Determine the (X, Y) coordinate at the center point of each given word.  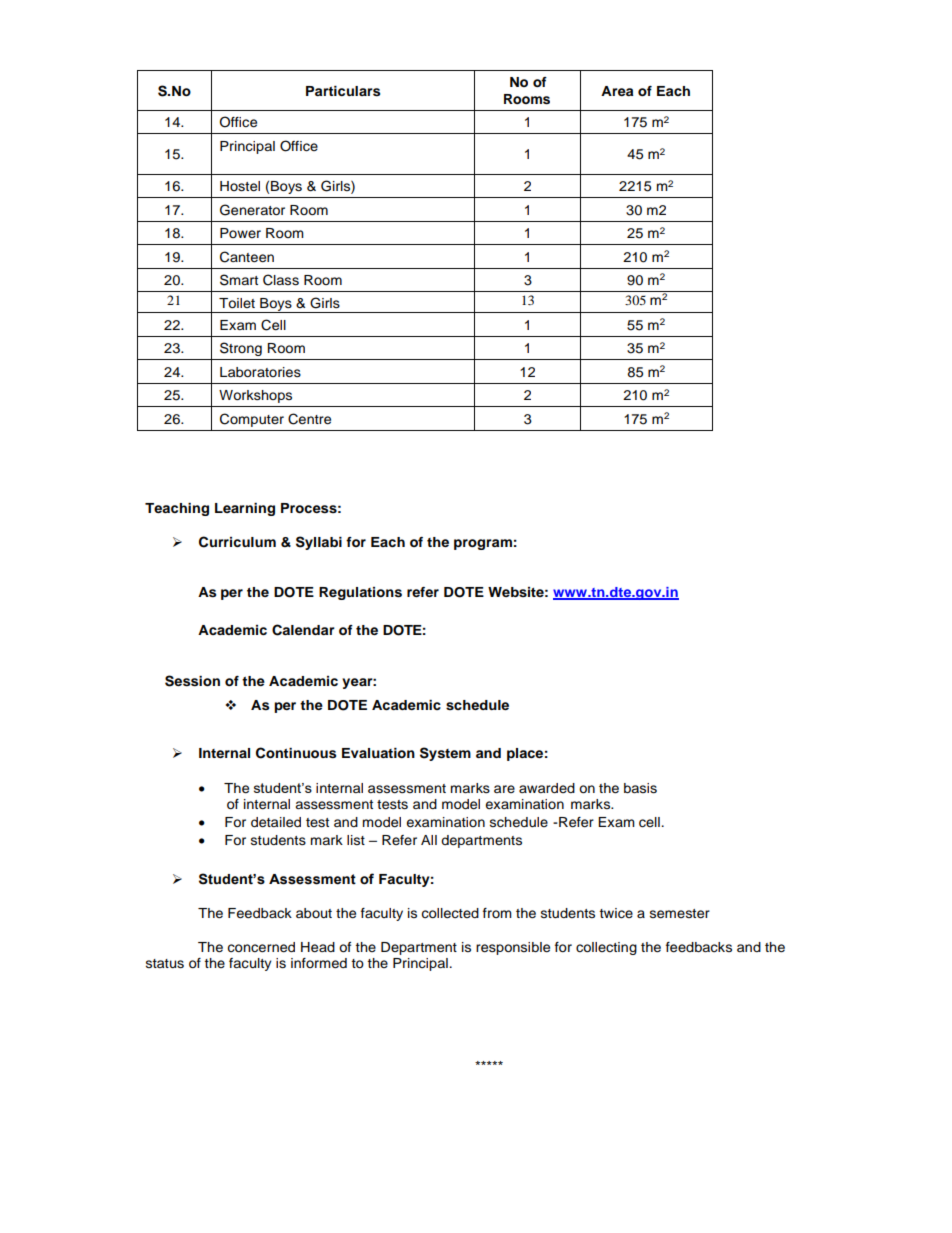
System (445, 754)
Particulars (343, 91)
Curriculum (237, 542)
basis (640, 788)
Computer (252, 420)
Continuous (296, 753)
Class (281, 280)
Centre (309, 419)
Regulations (360, 593)
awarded (547, 788)
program (483, 544)
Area (617, 91)
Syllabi (319, 543)
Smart (239, 280)
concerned (261, 947)
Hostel (240, 186)
